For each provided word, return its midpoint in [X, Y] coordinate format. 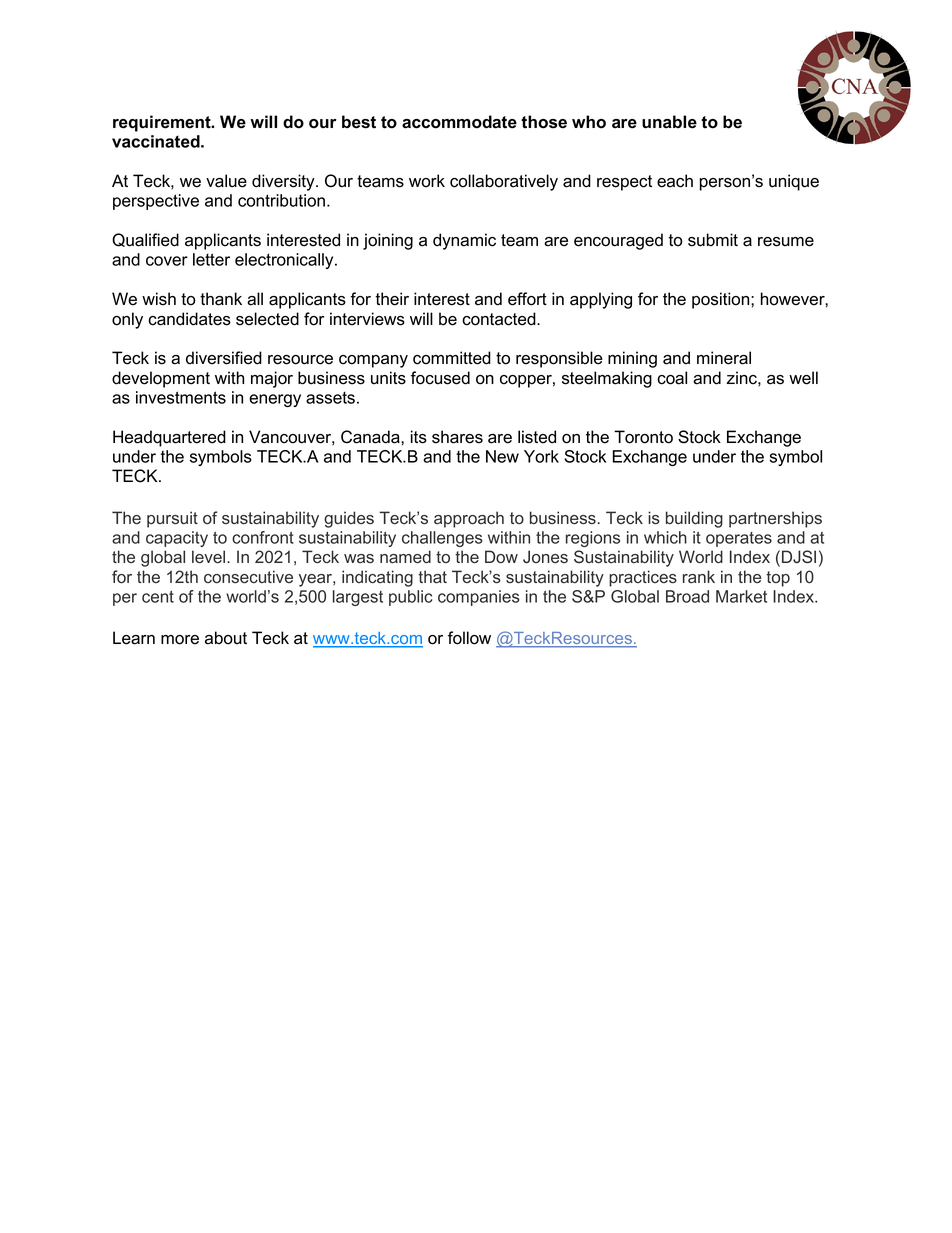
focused [440, 378]
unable [669, 122]
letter [211, 259]
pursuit [172, 519]
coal [672, 378]
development [161, 379]
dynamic [464, 241]
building [694, 519]
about [226, 638]
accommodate [459, 122]
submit [713, 240]
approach [469, 519]
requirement [163, 123]
